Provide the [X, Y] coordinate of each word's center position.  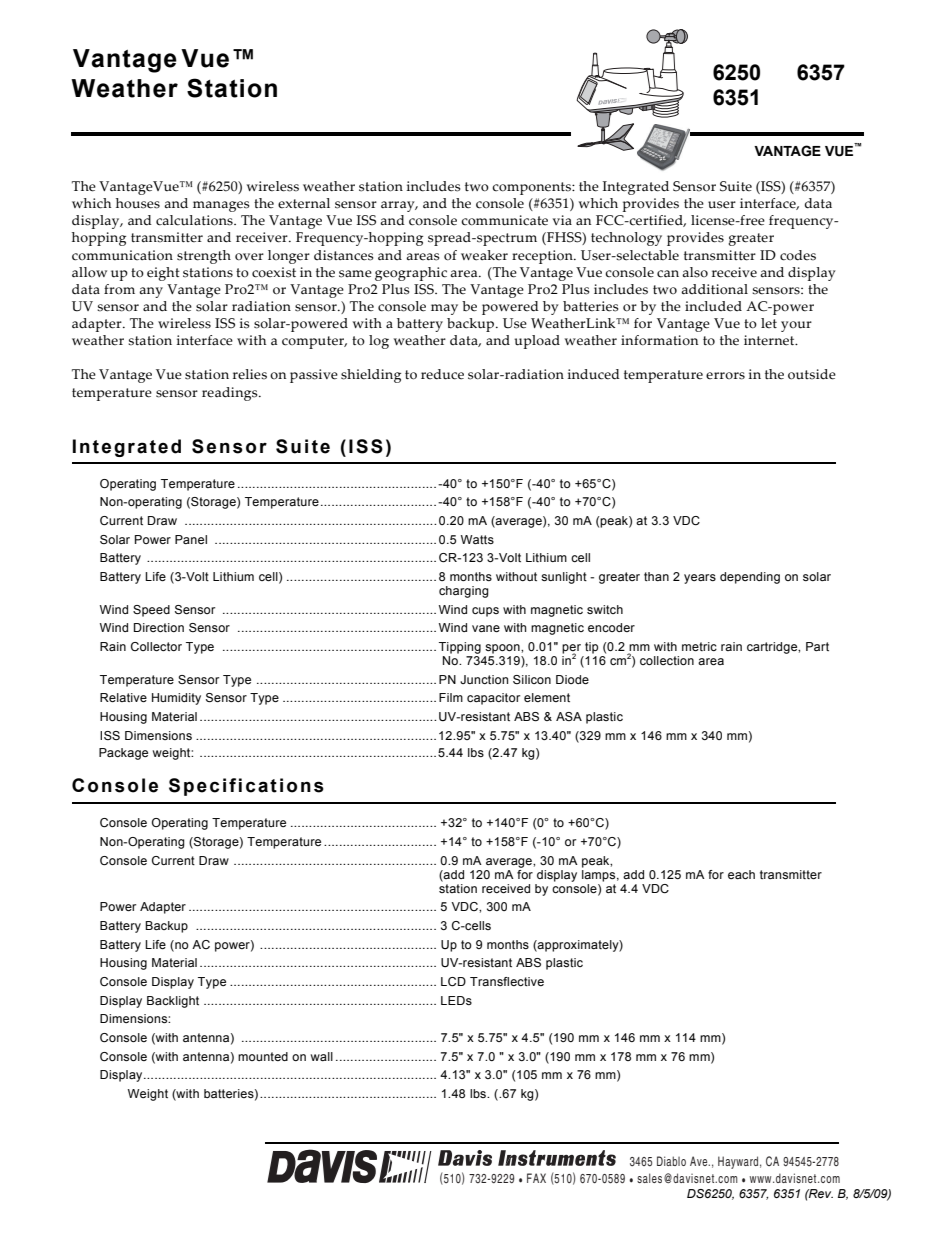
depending [750, 578]
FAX [536, 1178]
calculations [195, 220]
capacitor [493, 699]
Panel [191, 539]
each [741, 874]
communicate [504, 220]
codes [798, 255]
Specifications [246, 787]
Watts [477, 539]
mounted [263, 1056]
